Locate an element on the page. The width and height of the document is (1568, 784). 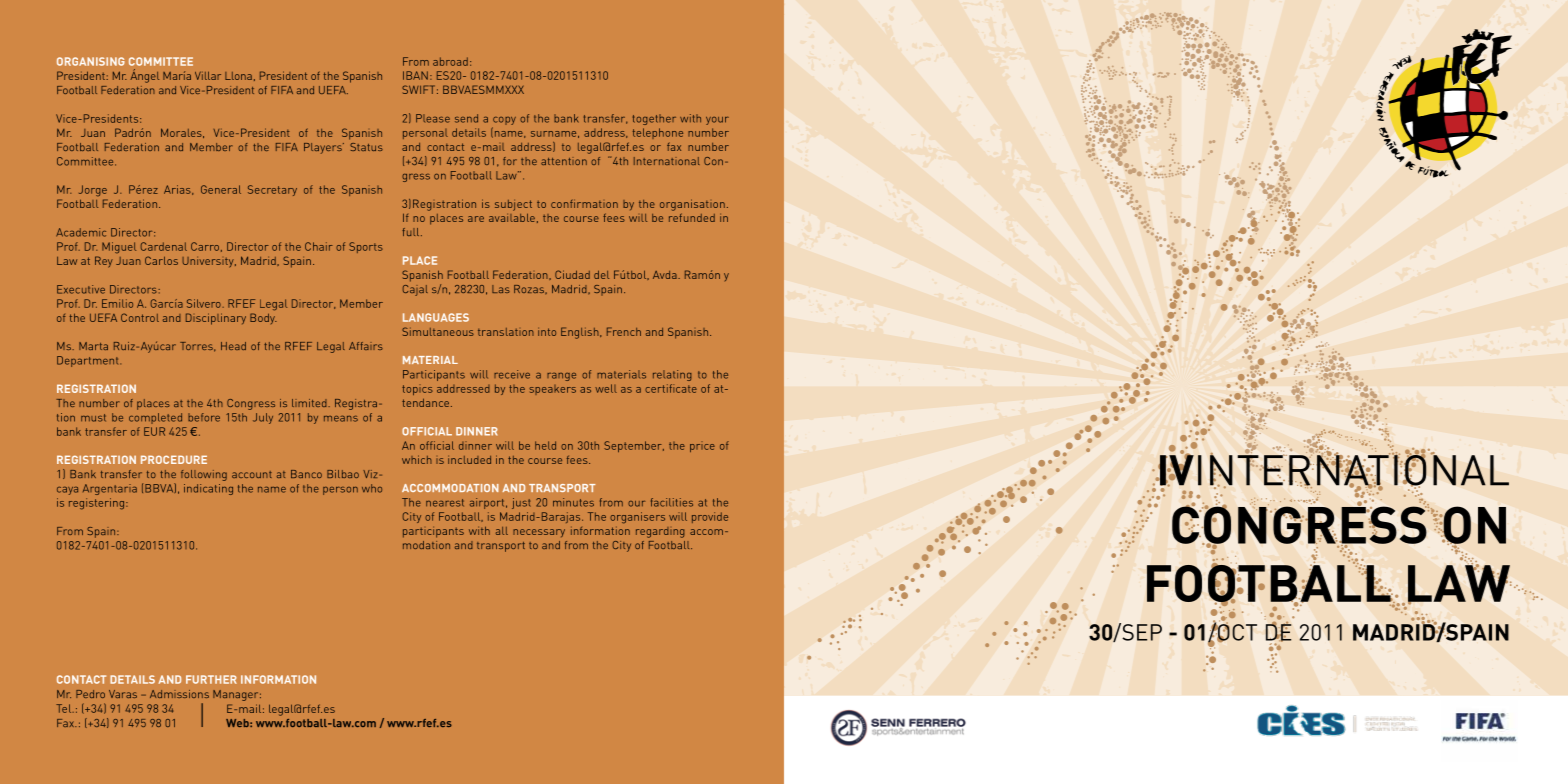
ORGANISING is located at coordinates (91, 61).
